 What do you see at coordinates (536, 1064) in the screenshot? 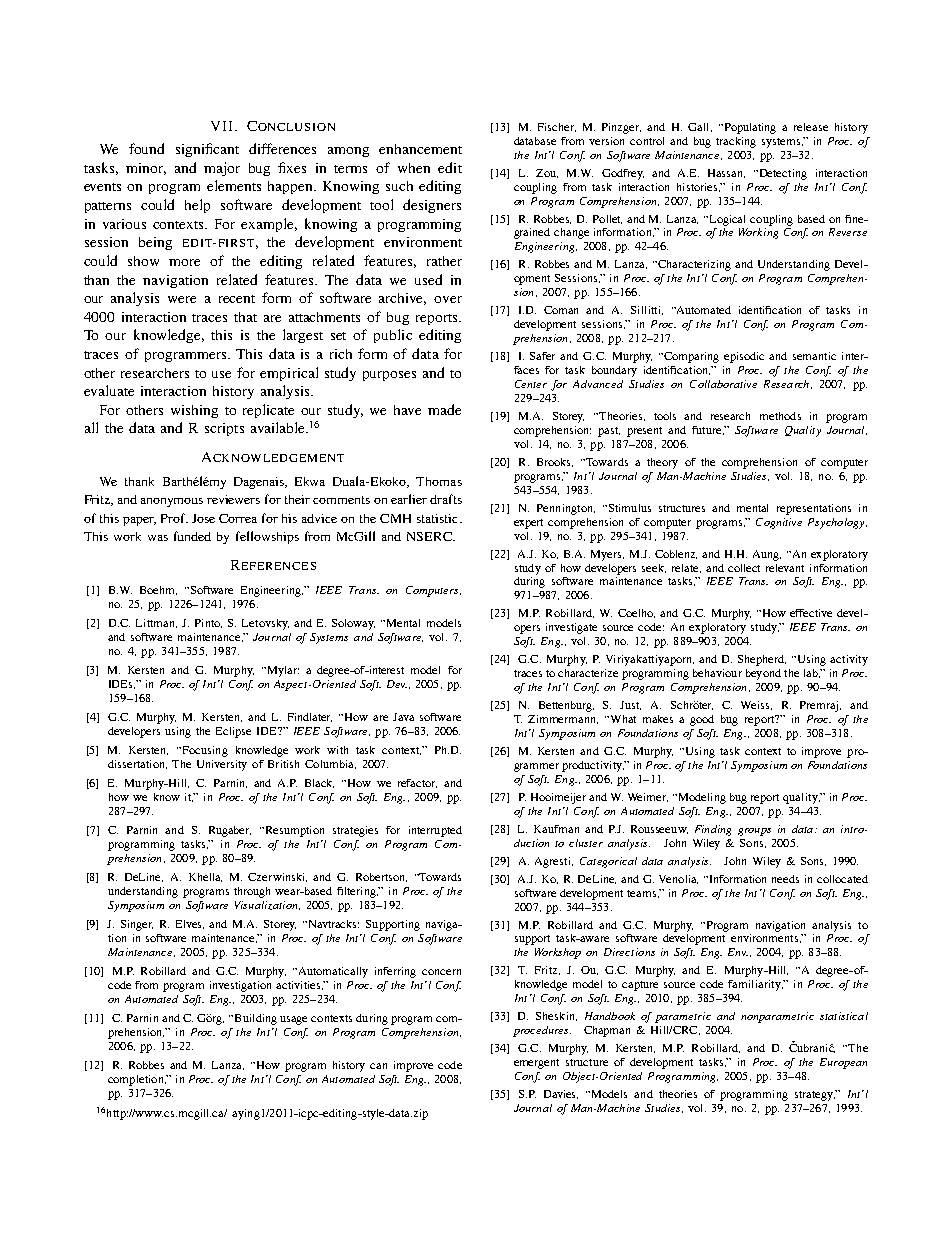
I see `emergent` at bounding box center [536, 1064].
